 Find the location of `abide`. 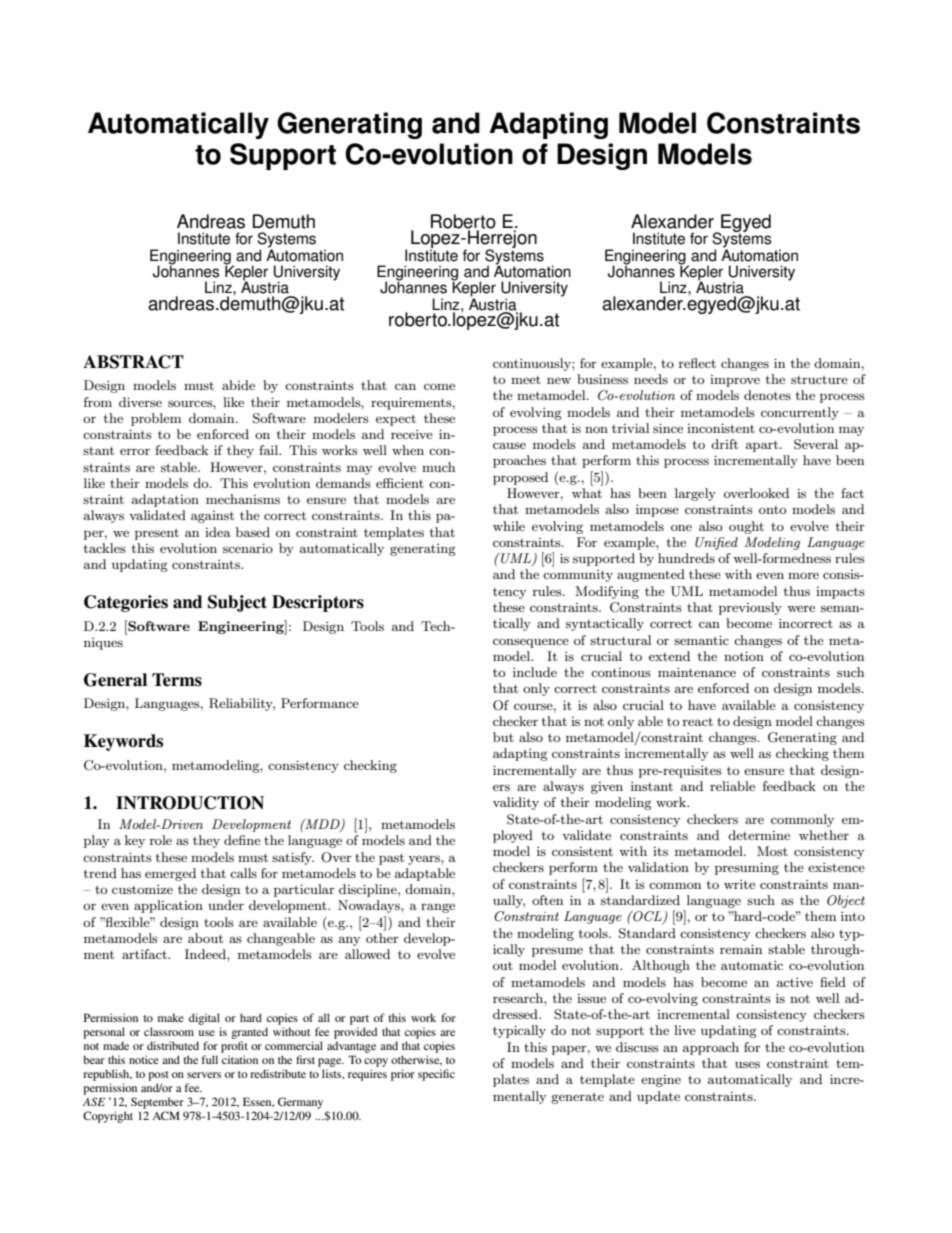

abide is located at coordinates (238, 385).
